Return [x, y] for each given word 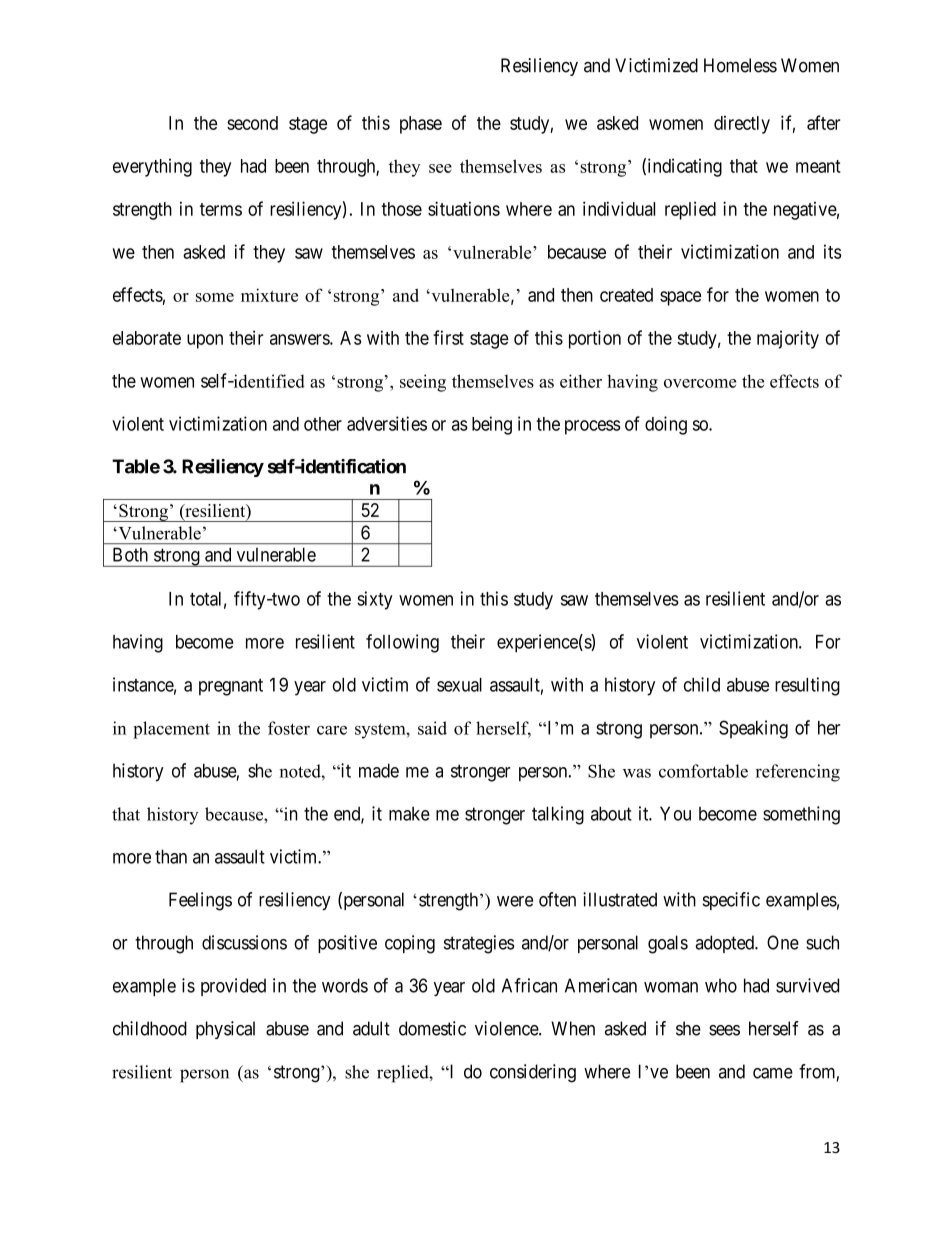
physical [225, 1030]
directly [742, 125]
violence [507, 1028]
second [252, 123]
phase [421, 125]
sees [724, 1030]
